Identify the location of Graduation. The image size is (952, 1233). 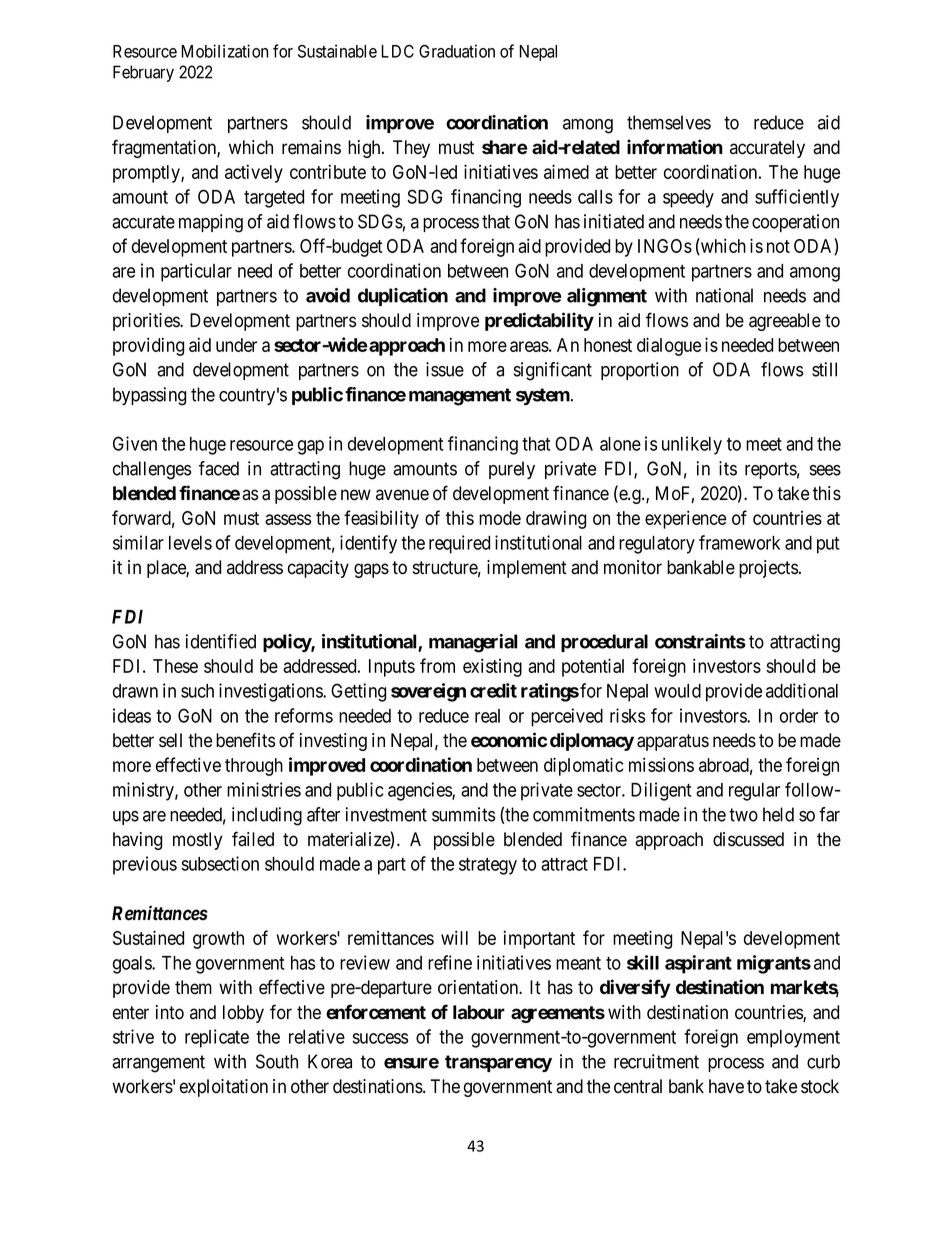
(457, 51).
